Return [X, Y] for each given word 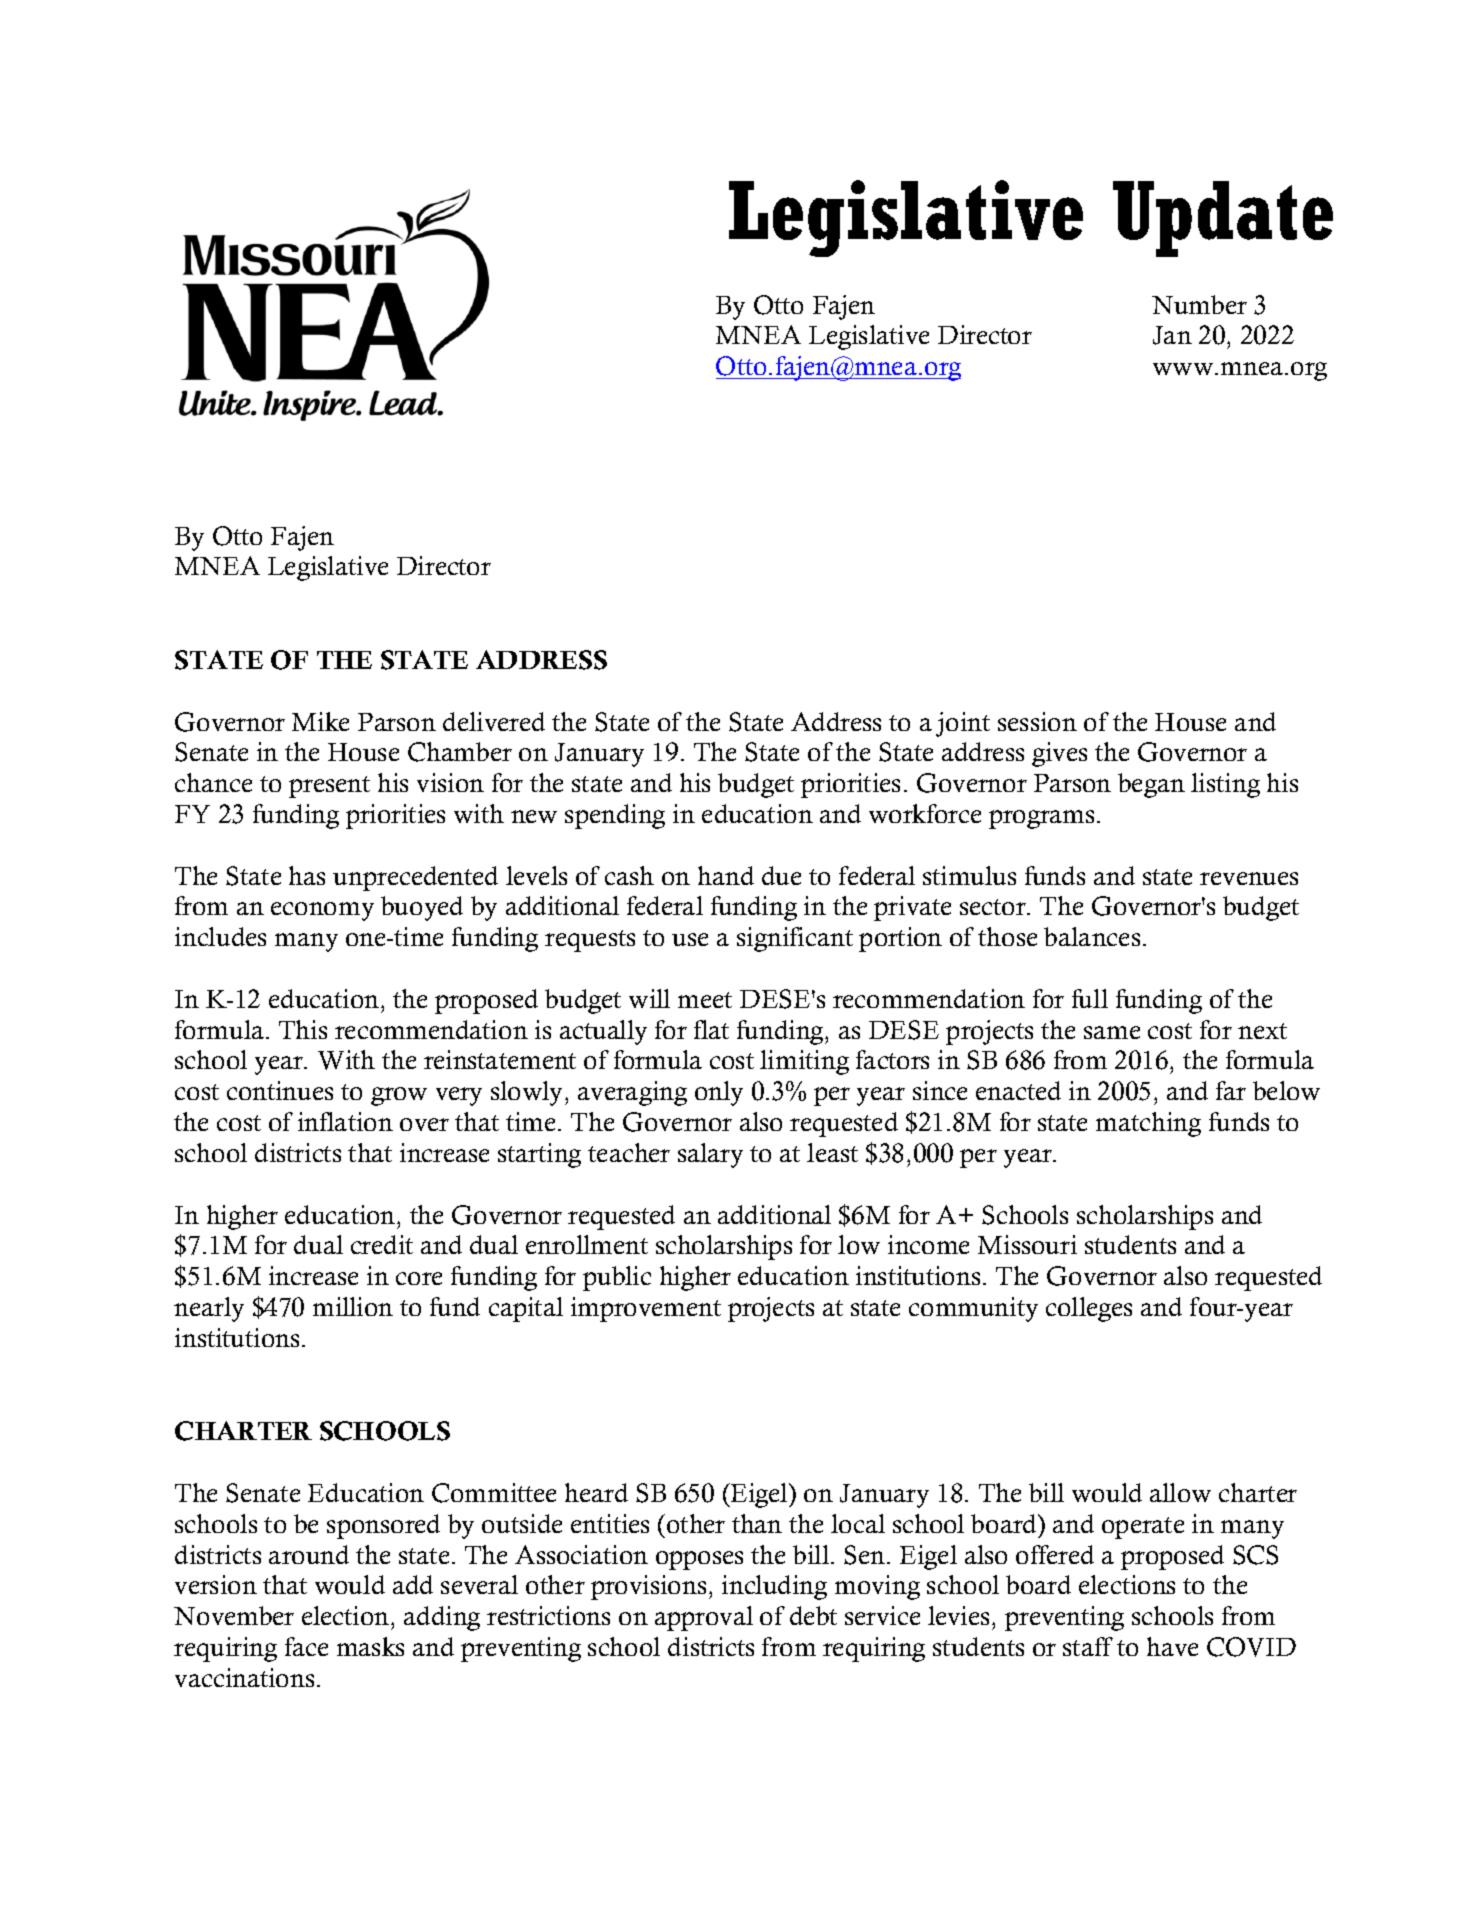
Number [1199, 304]
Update [1223, 219]
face [306, 1646]
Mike [320, 721]
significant [795, 939]
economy [322, 911]
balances [1092, 936]
